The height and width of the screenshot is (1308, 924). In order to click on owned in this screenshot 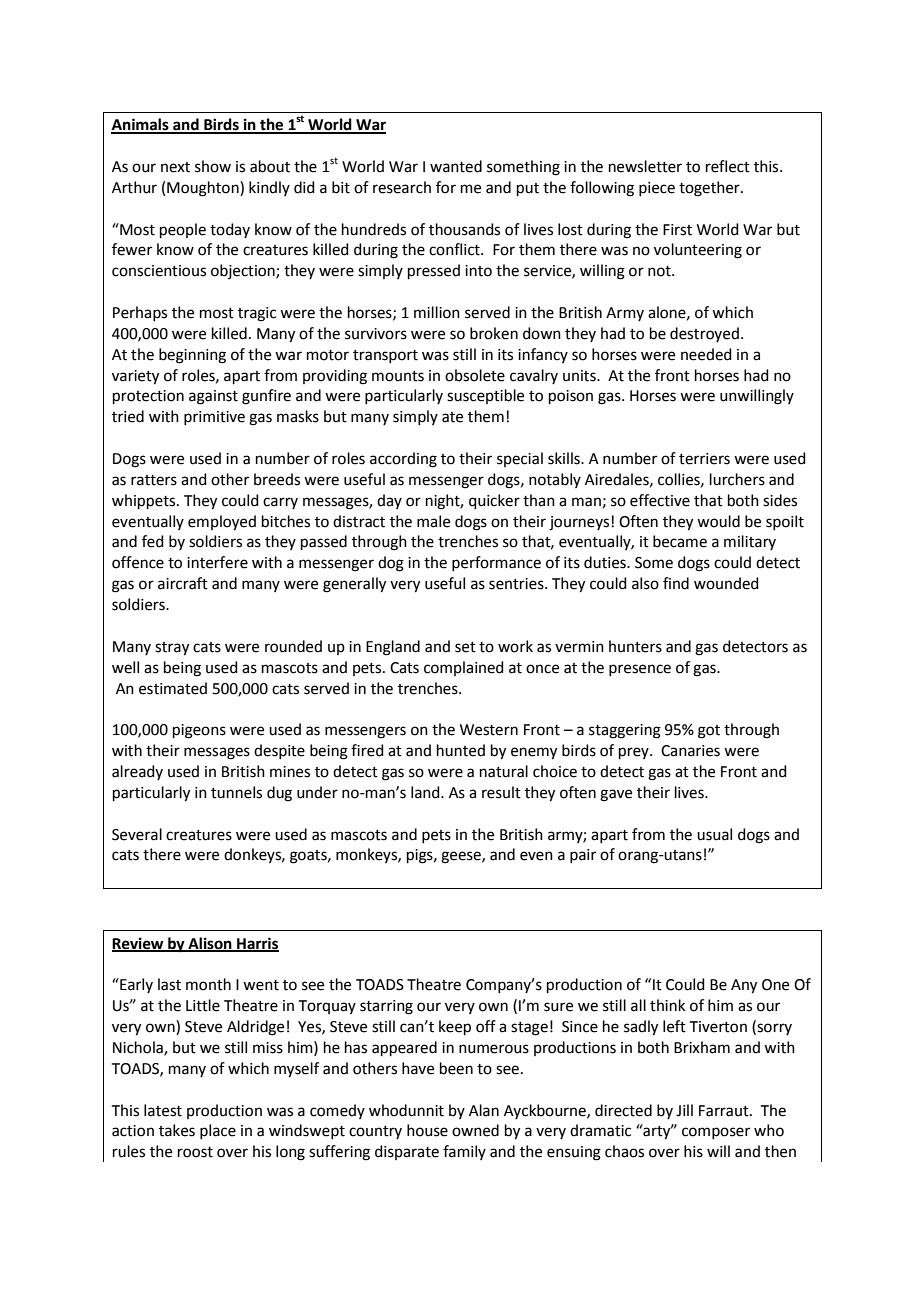, I will do `click(475, 1130)`.
